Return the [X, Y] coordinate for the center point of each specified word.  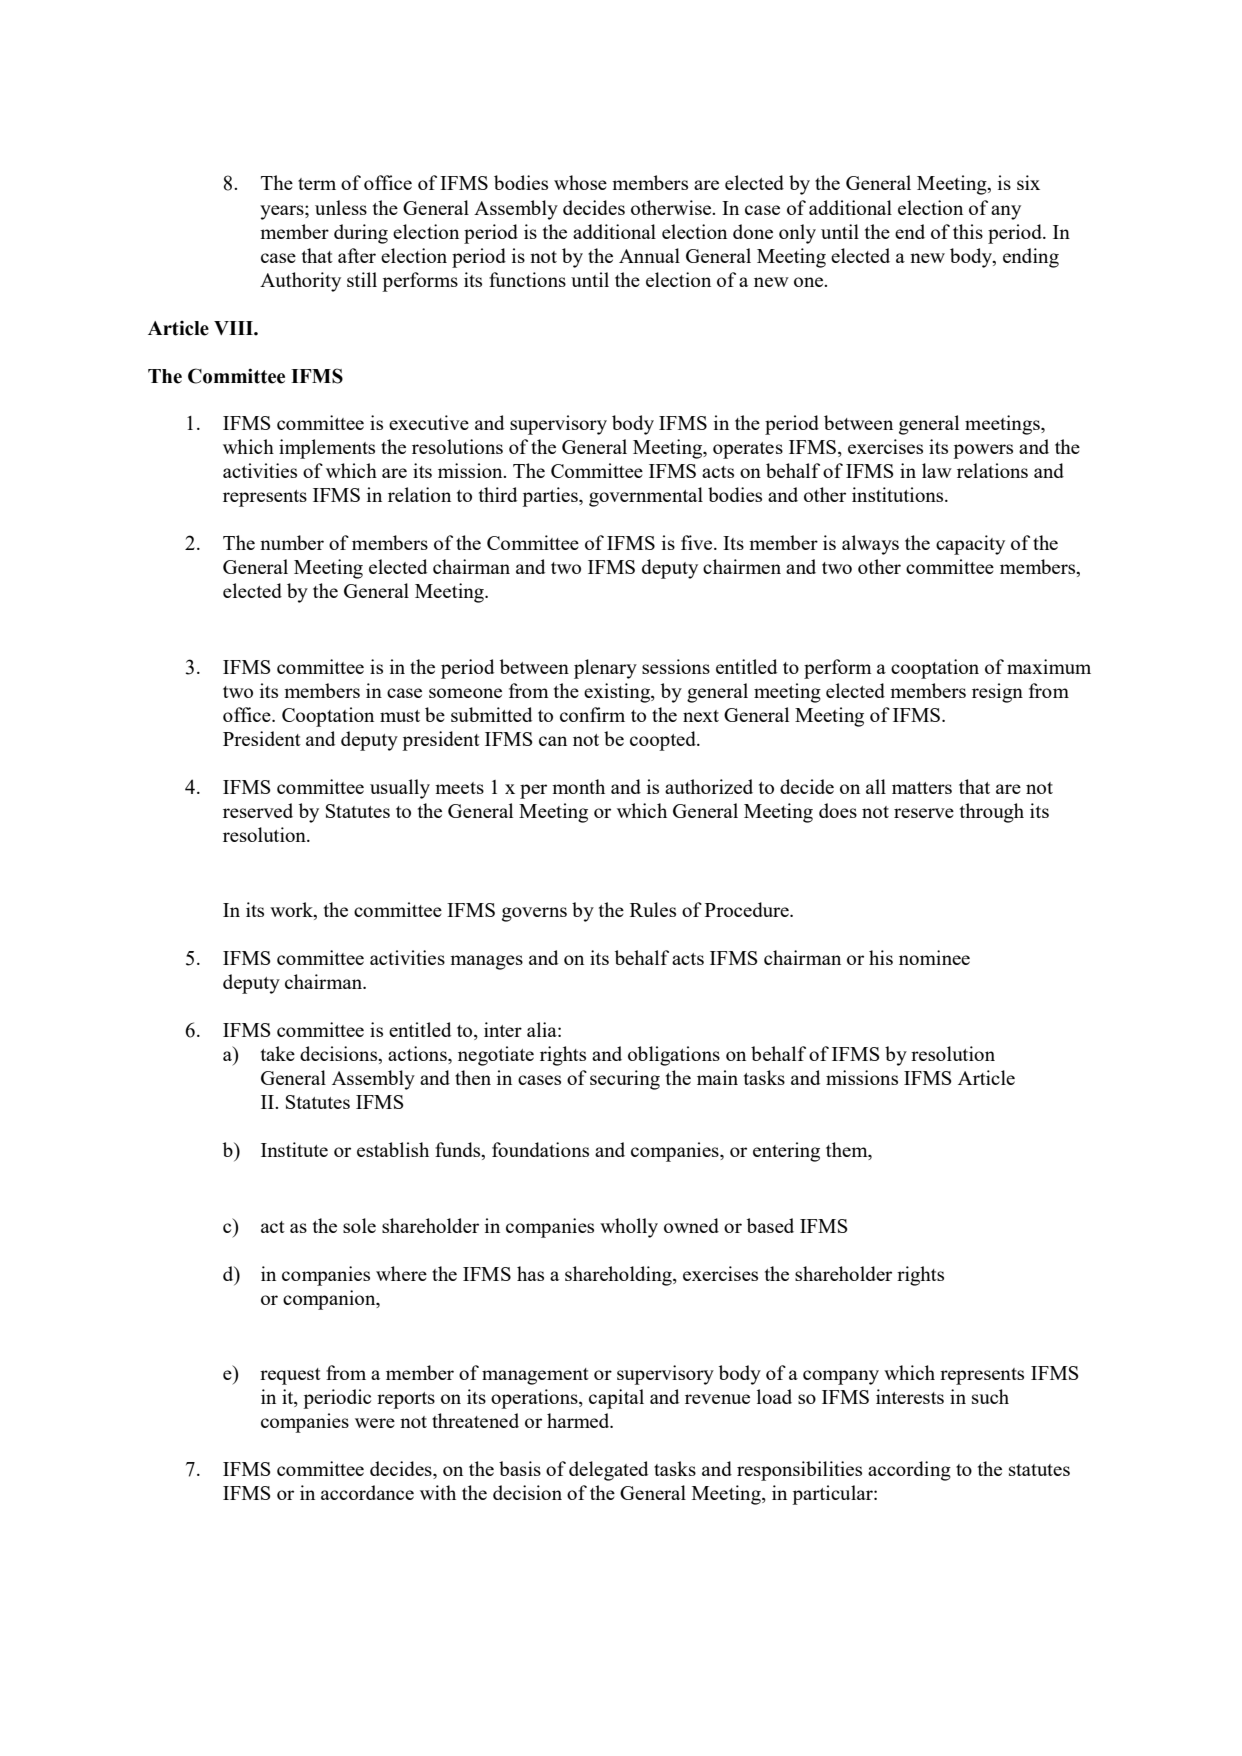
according [909, 1471]
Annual [649, 255]
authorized [709, 786]
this [968, 231]
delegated [608, 1471]
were [375, 1423]
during [361, 234]
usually [400, 789]
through [992, 813]
